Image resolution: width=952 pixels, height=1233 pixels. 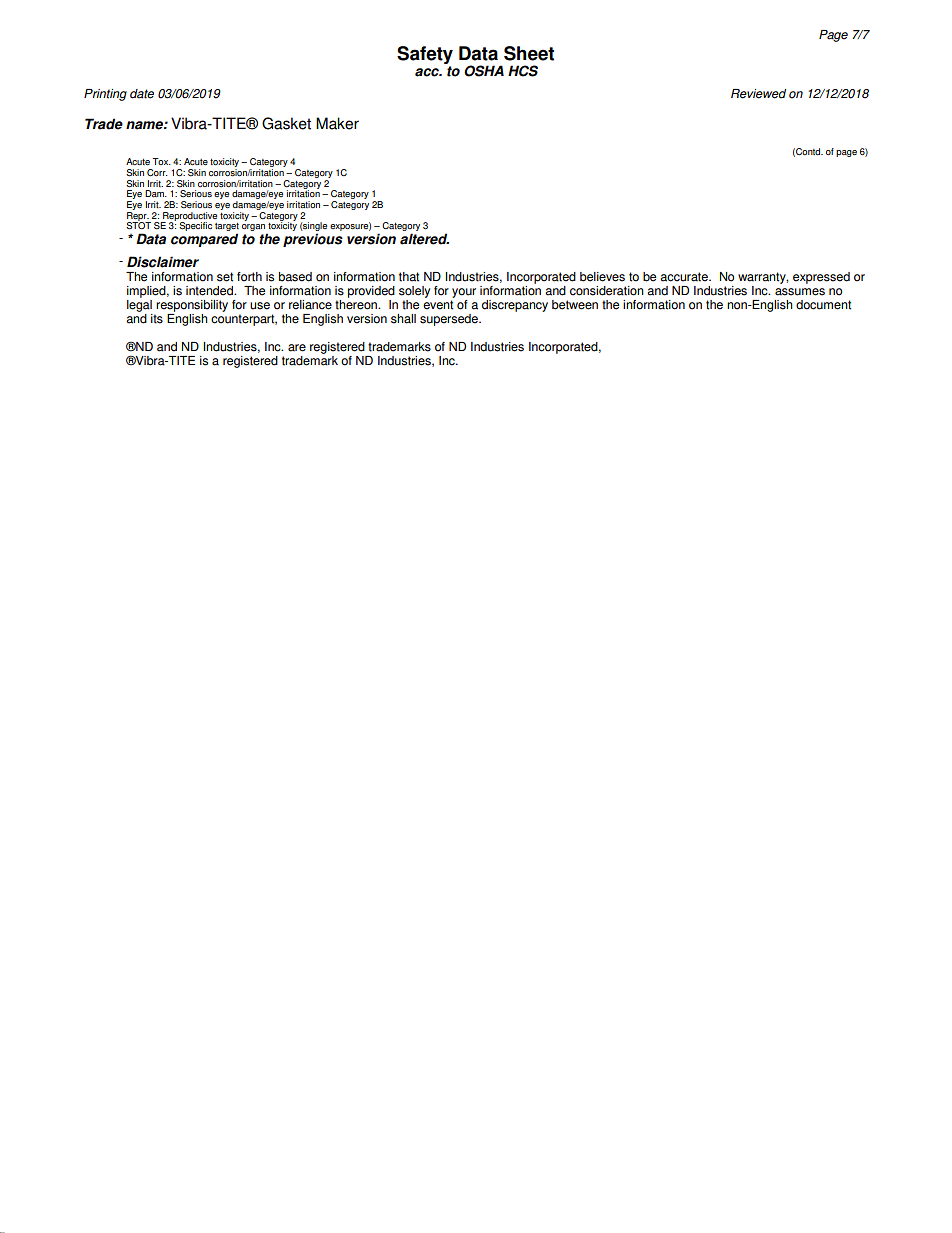 What do you see at coordinates (821, 278) in the screenshot?
I see `expressed` at bounding box center [821, 278].
